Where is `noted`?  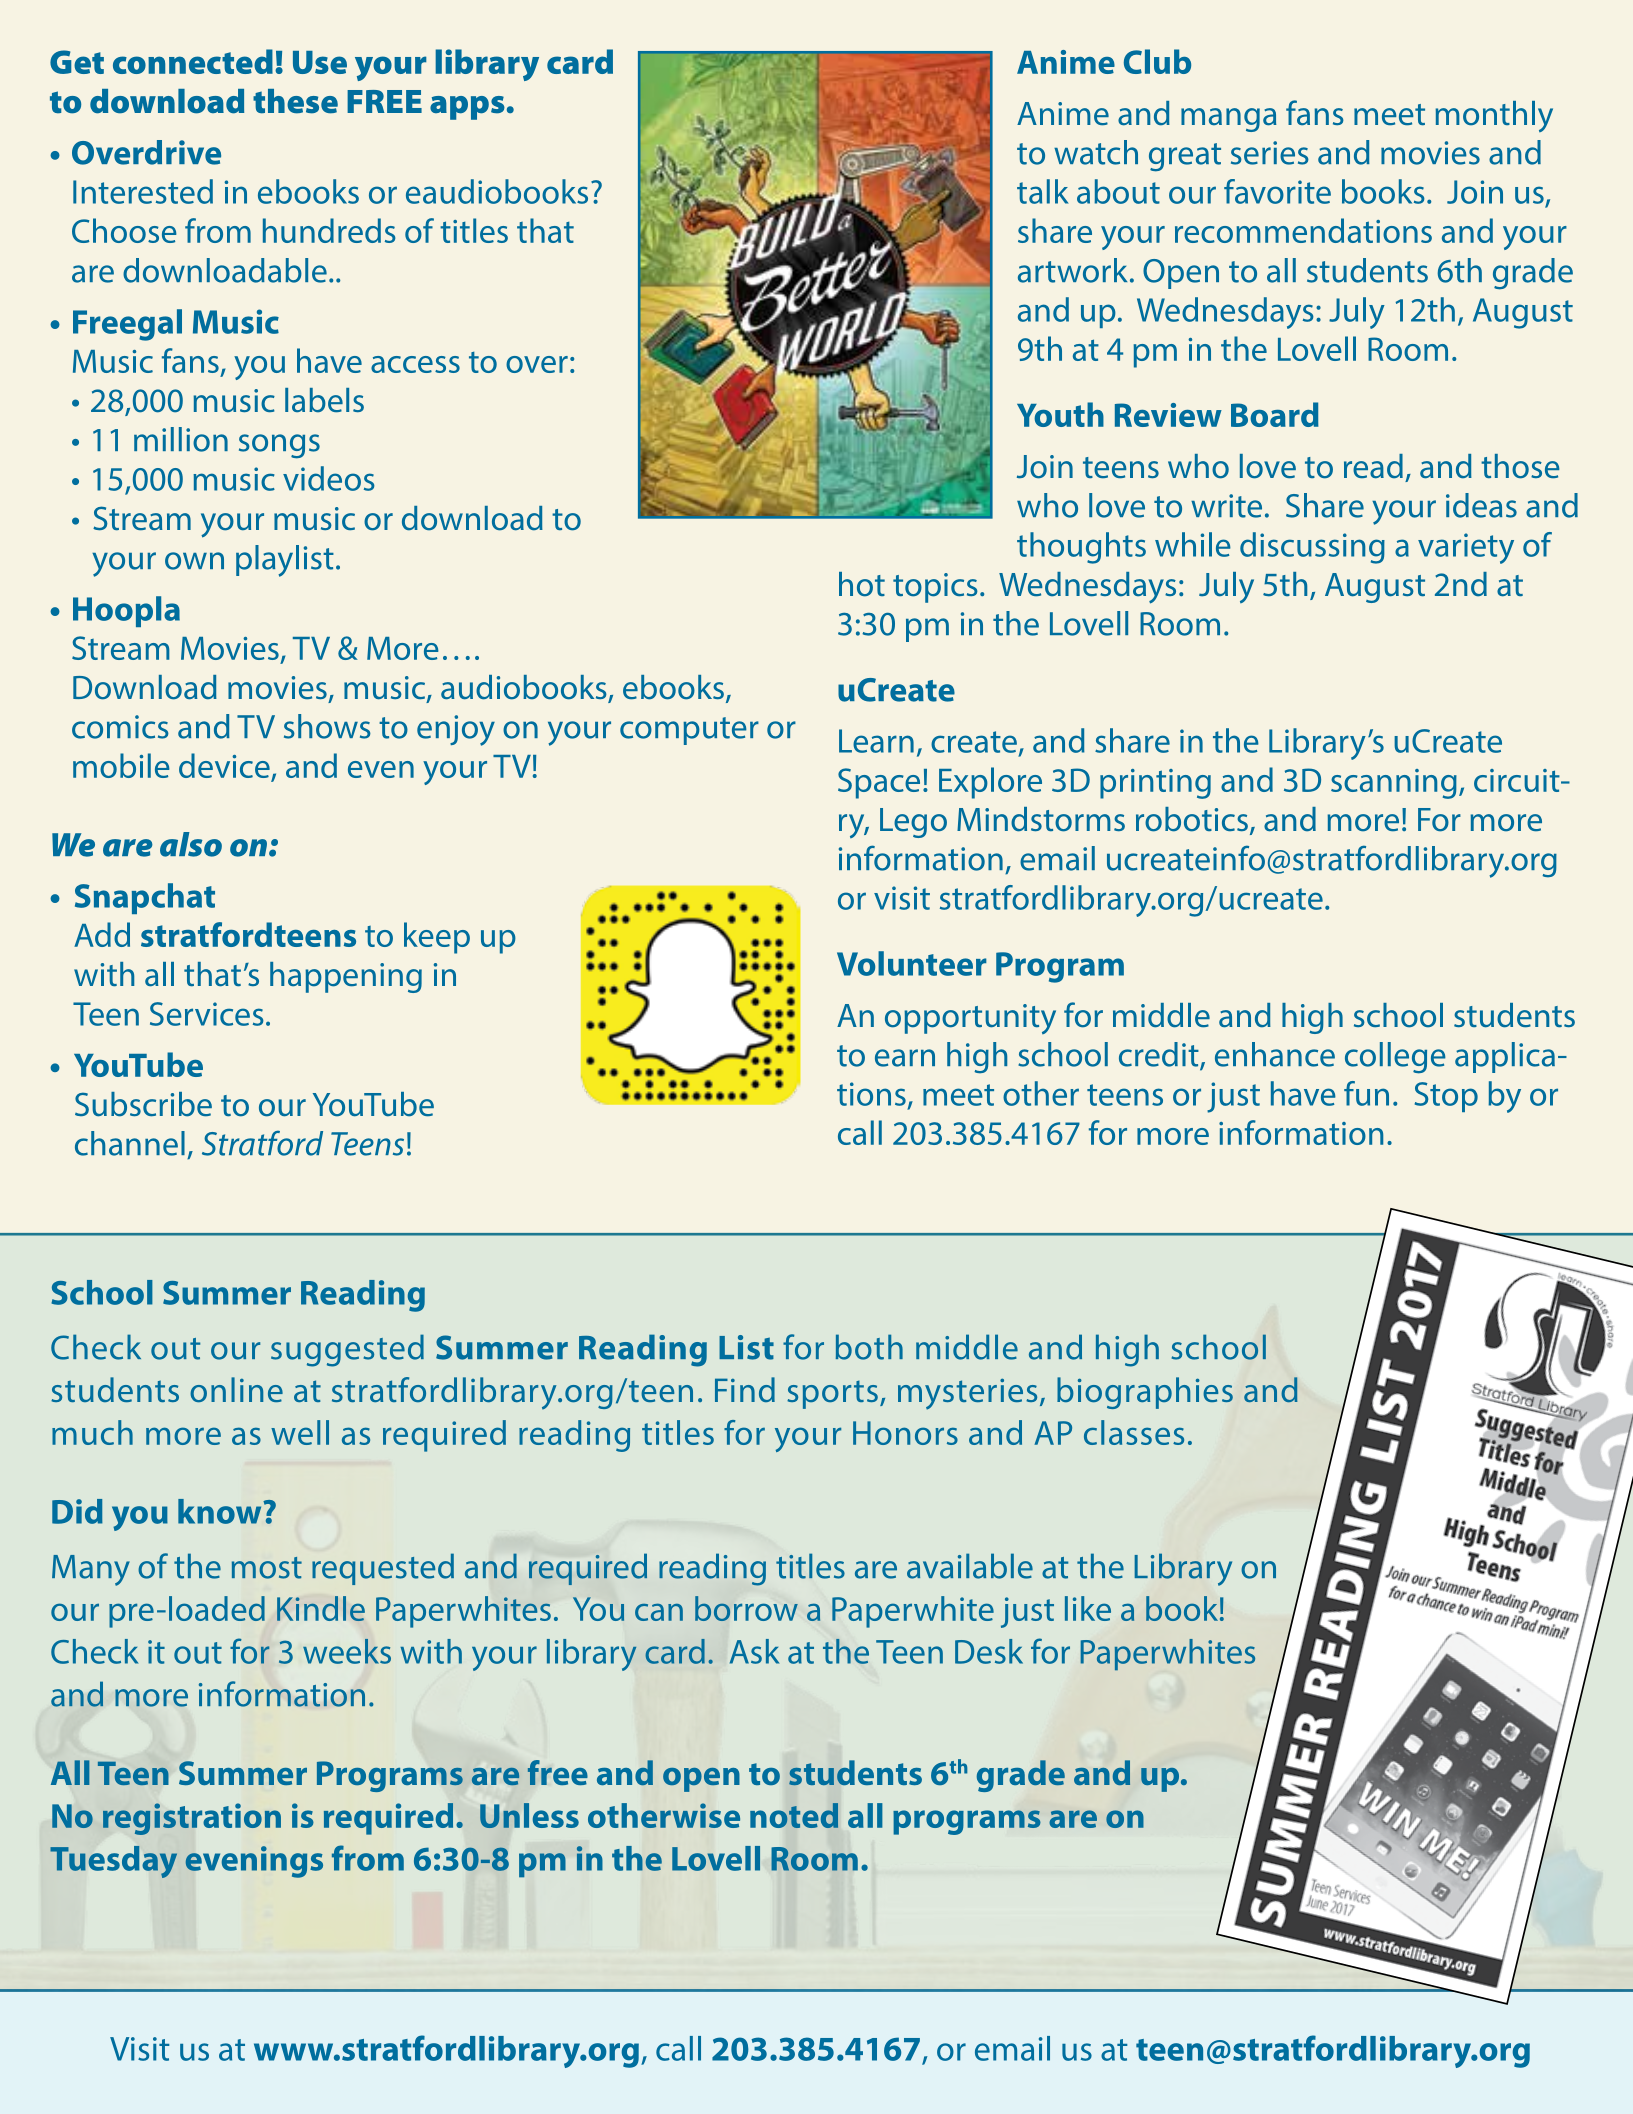
noted is located at coordinates (794, 1815).
